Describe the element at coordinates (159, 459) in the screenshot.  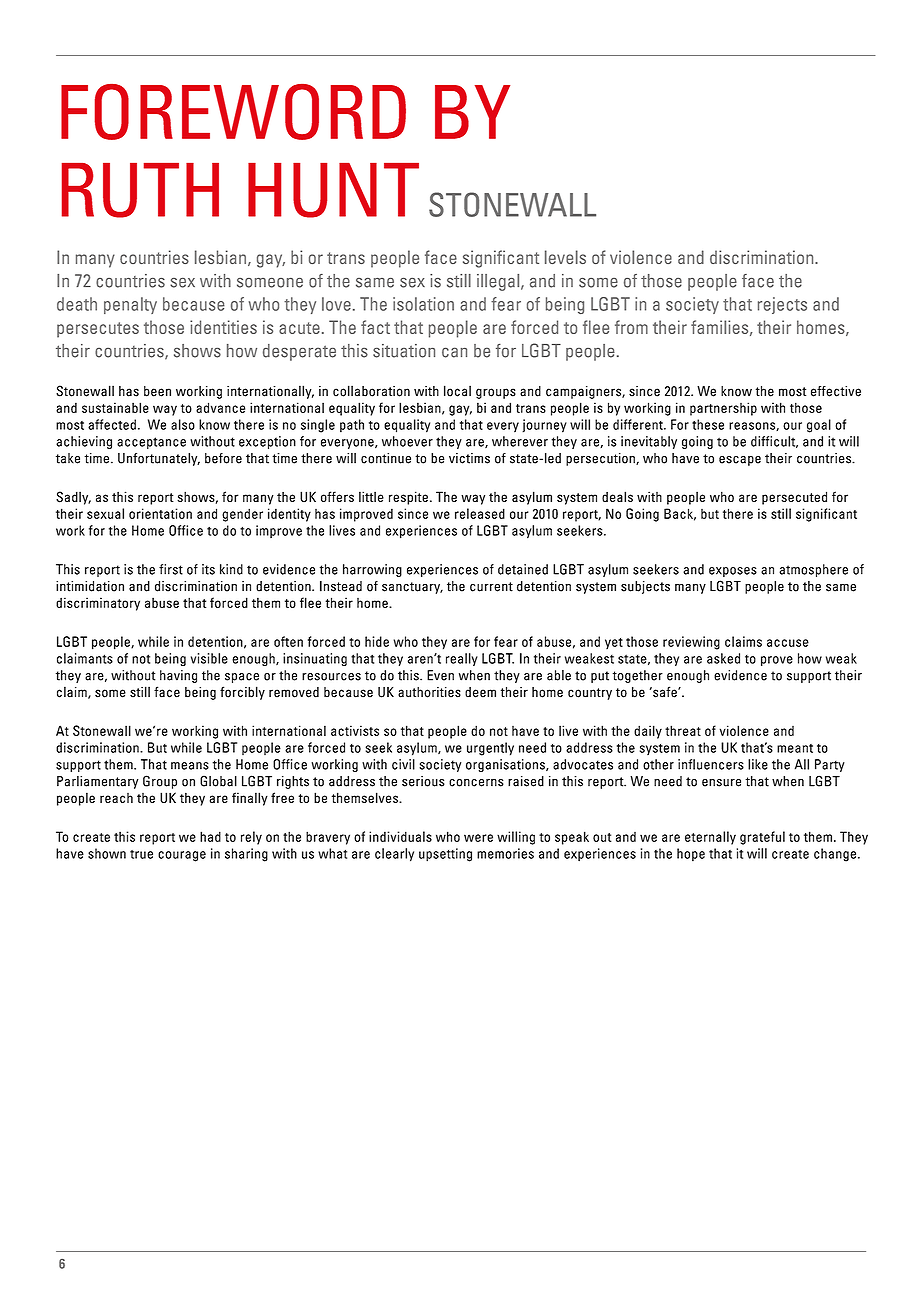
I see `Unfortunately` at that location.
